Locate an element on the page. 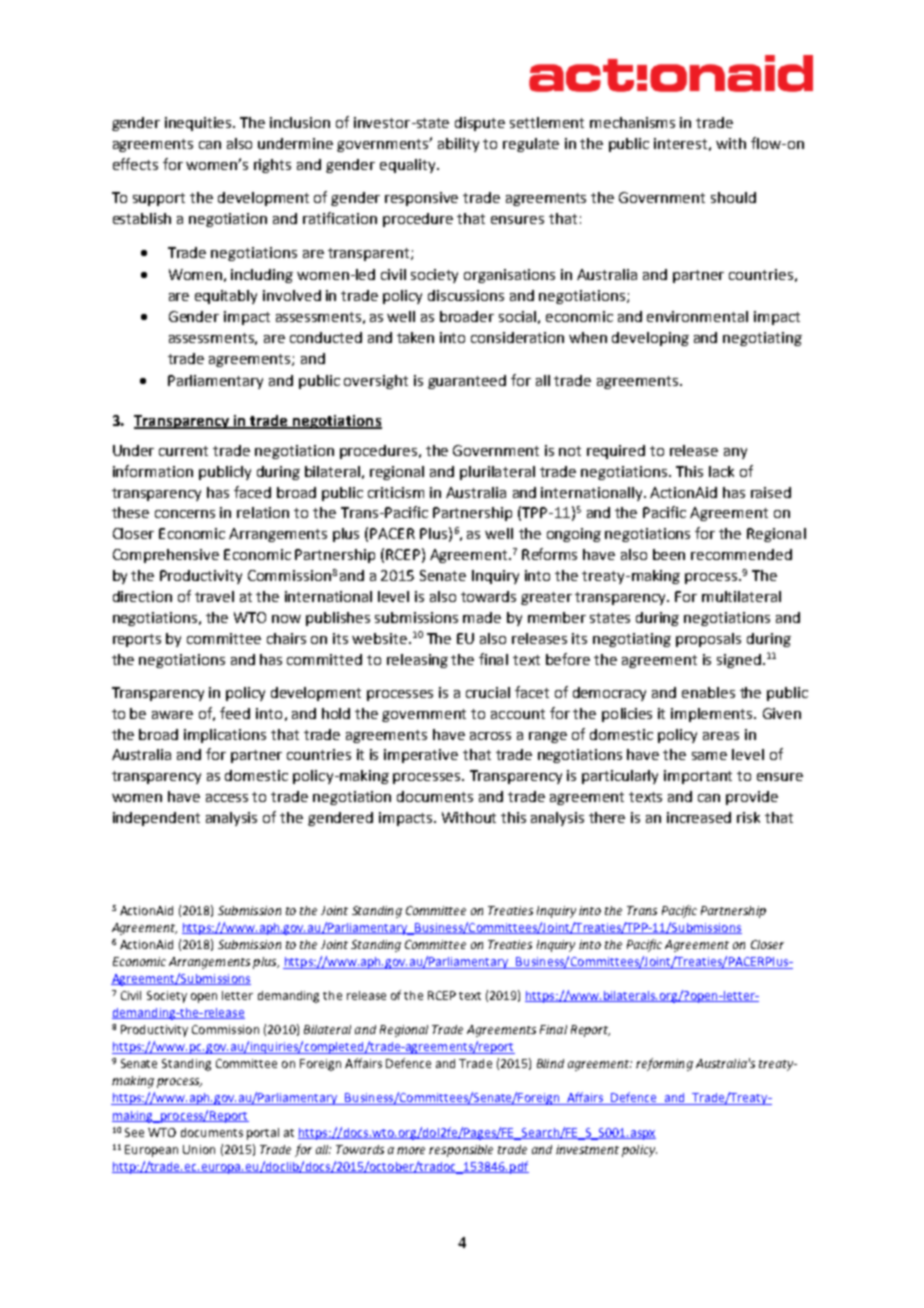 The width and height of the image is (924, 1308). independent is located at coordinates (156, 819).
